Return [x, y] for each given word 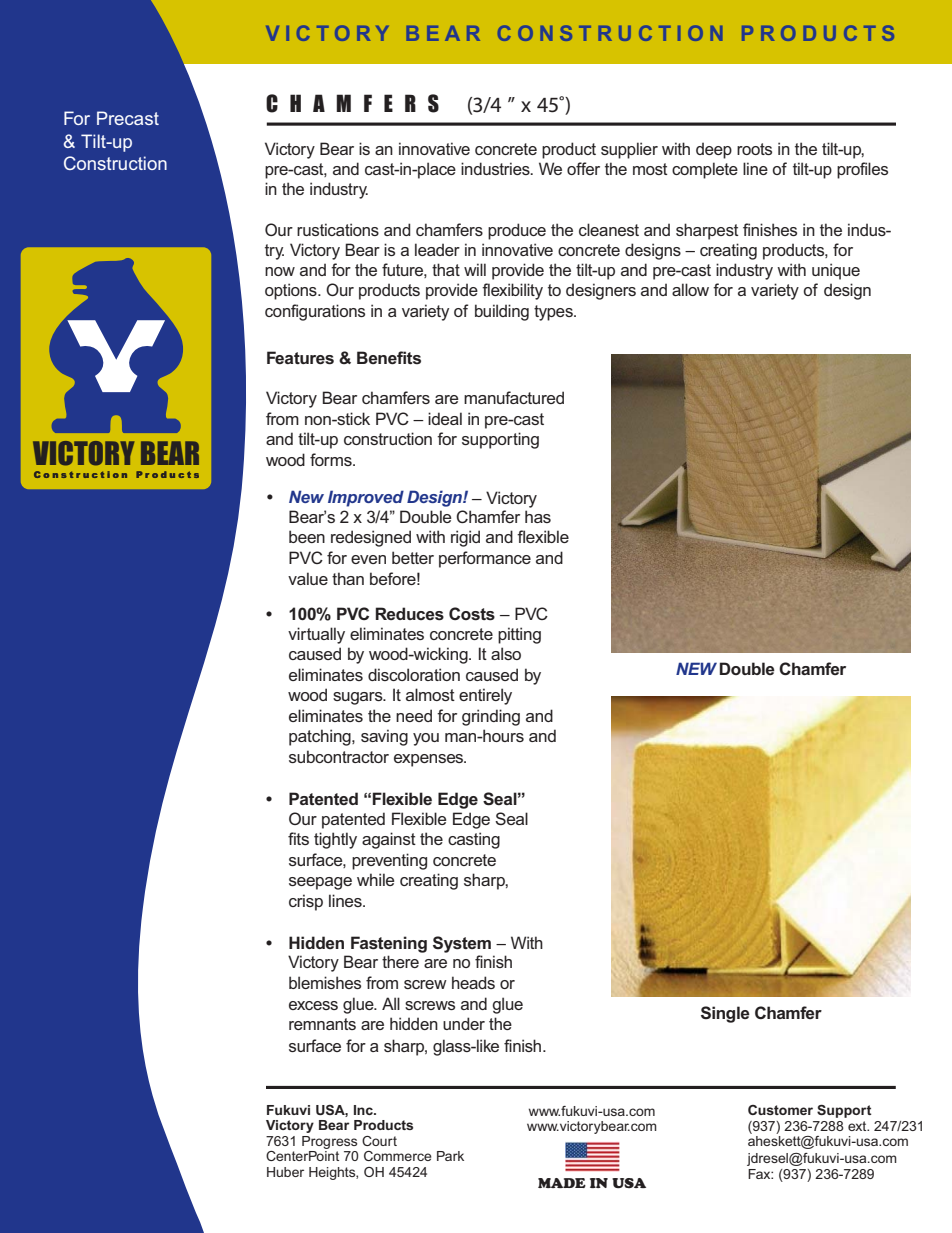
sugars [359, 698]
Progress [329, 1142]
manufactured [514, 397]
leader [437, 249]
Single [725, 1014]
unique [836, 271]
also [506, 653]
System [462, 944]
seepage [320, 883]
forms [332, 459]
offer [583, 168]
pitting [519, 635]
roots [754, 149]
